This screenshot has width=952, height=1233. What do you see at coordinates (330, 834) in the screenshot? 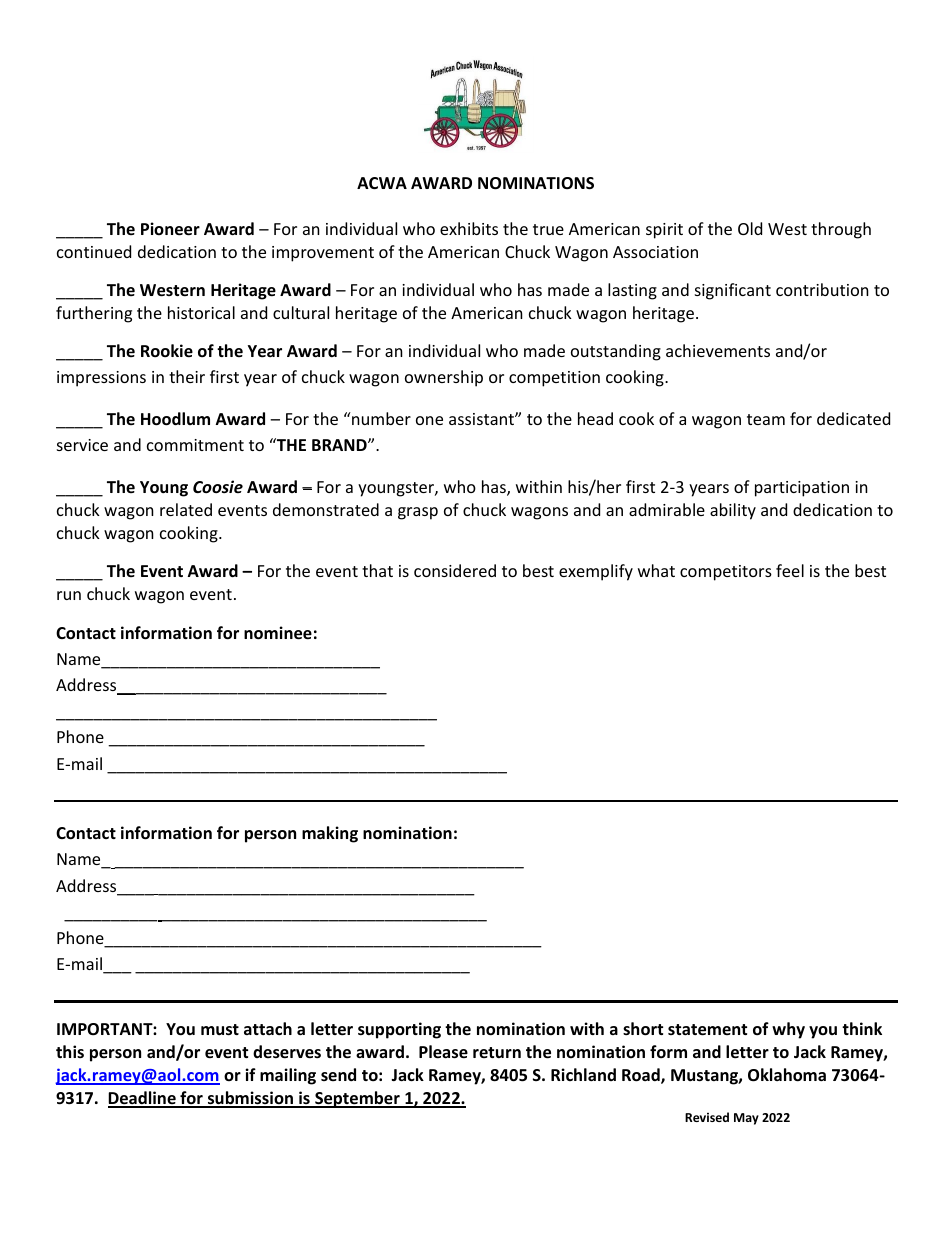
I see `making` at bounding box center [330, 834].
